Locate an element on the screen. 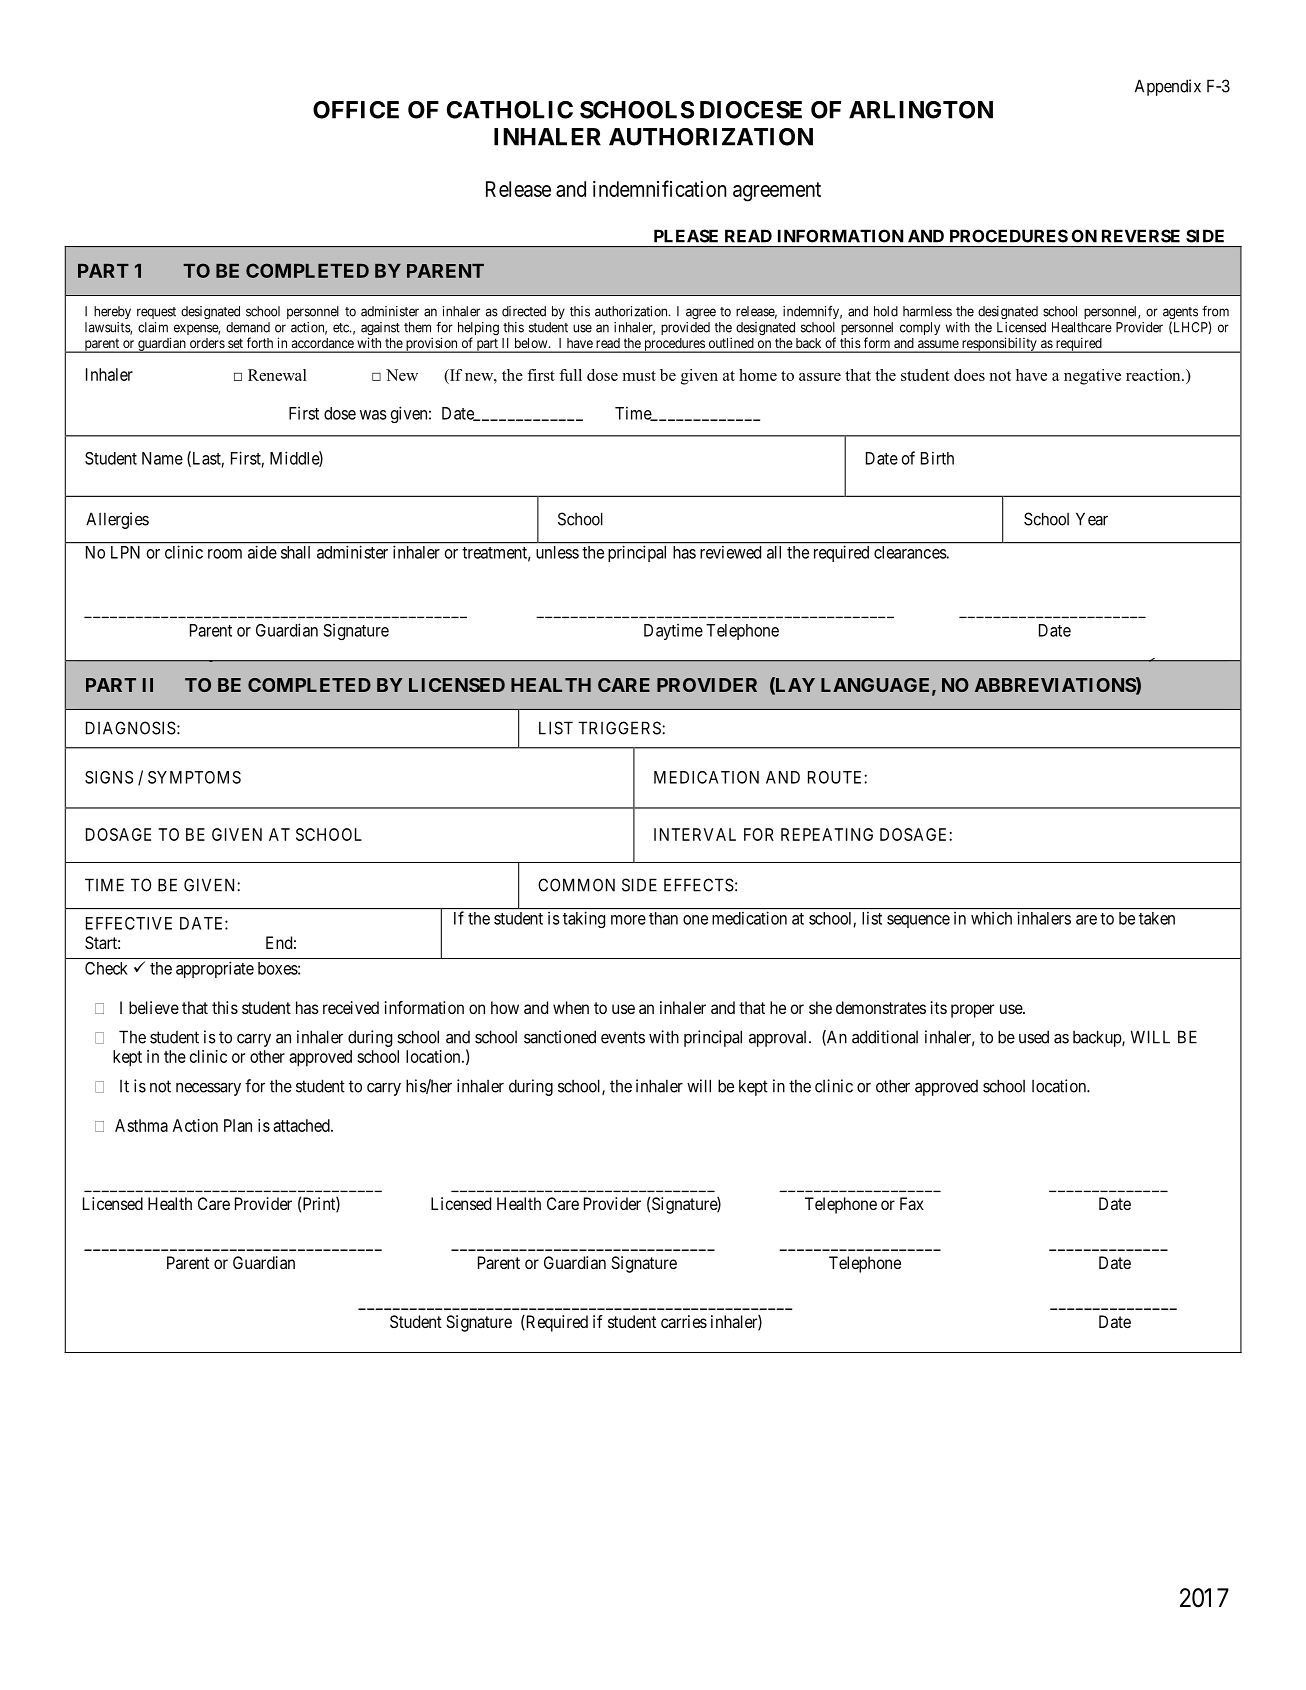  OFFICE is located at coordinates (356, 110).
